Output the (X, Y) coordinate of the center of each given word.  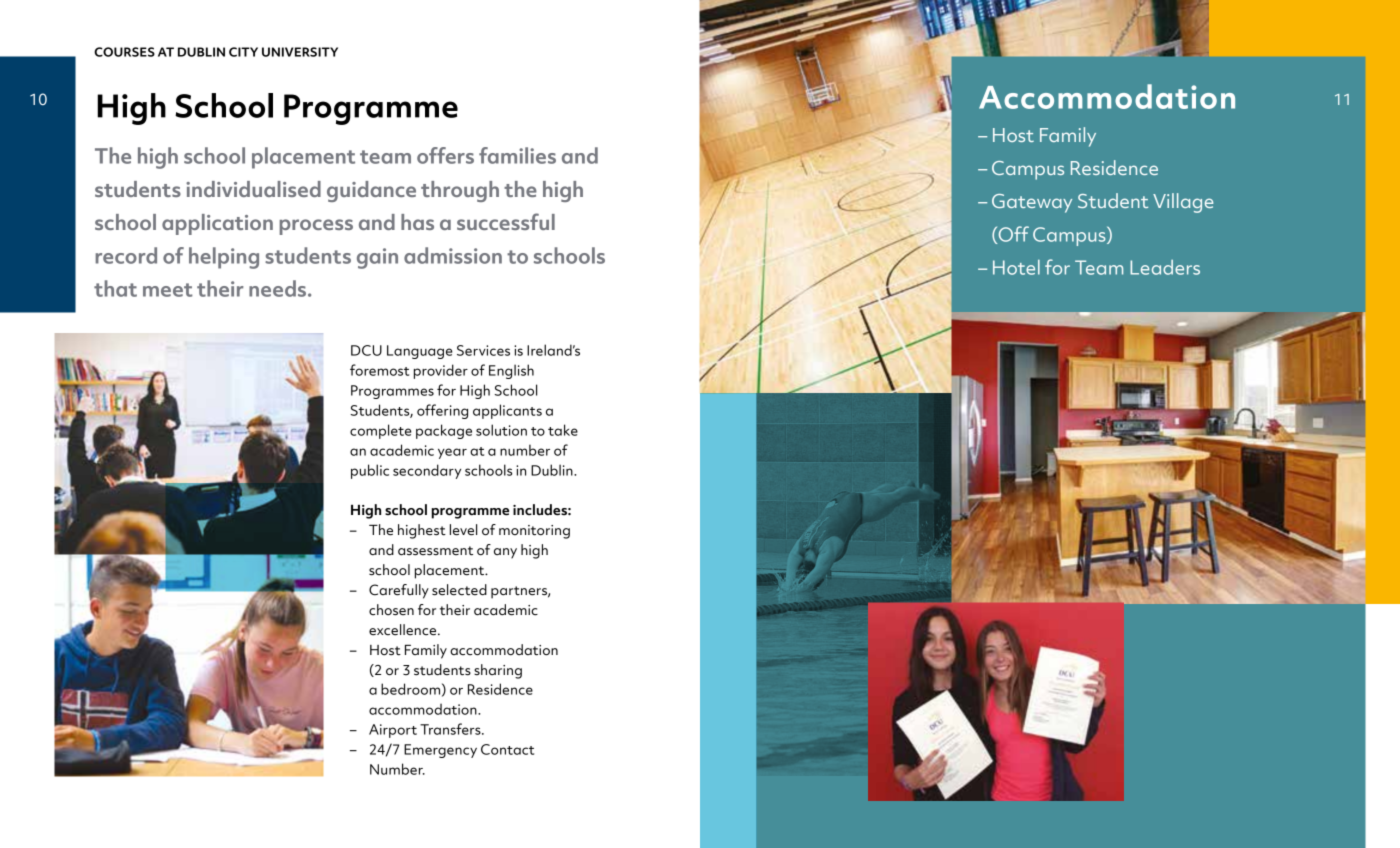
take (563, 430)
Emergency (440, 751)
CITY (243, 52)
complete (381, 431)
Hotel (1016, 267)
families (517, 155)
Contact (507, 749)
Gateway (1032, 203)
